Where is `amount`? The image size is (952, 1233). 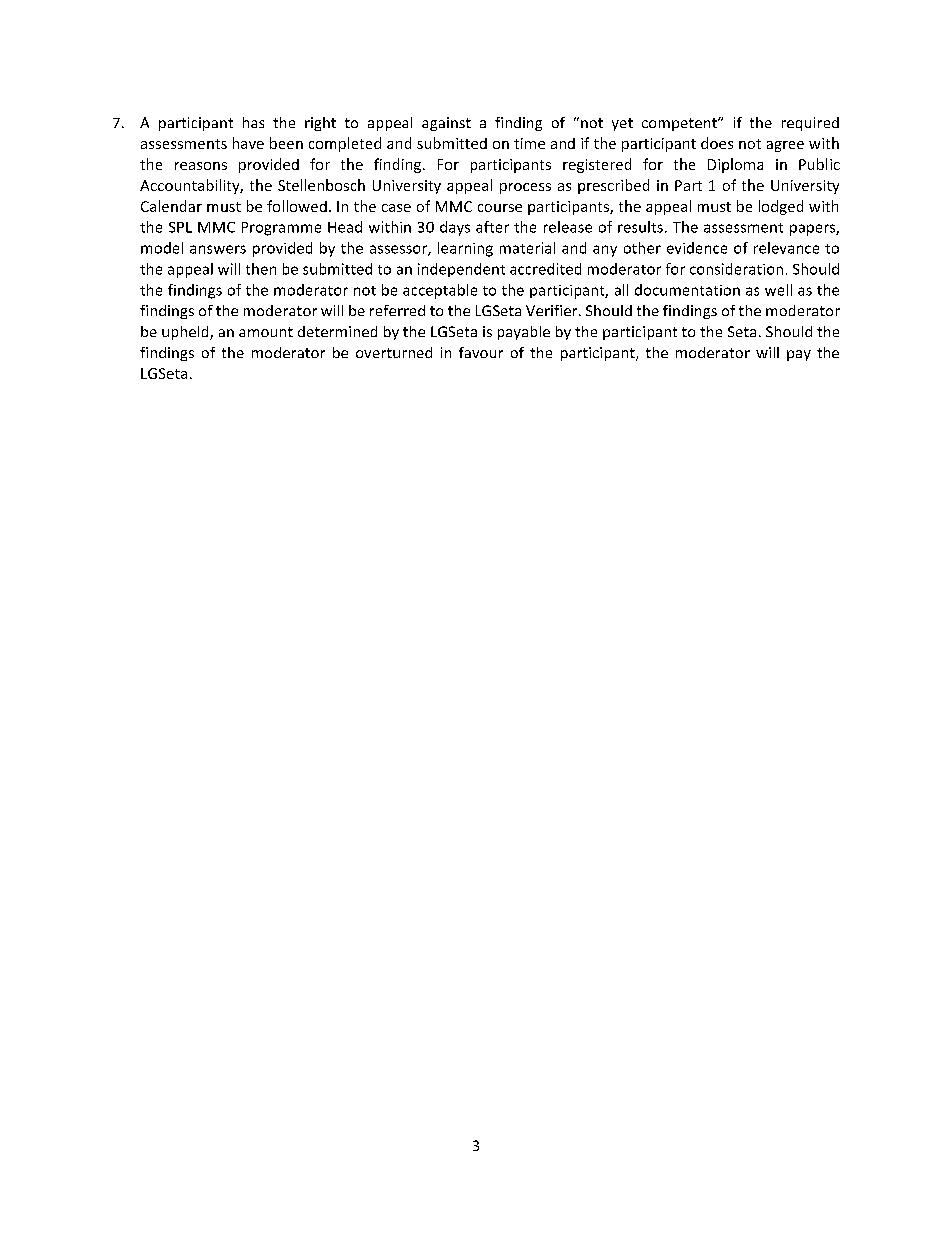
amount is located at coordinates (266, 332).
